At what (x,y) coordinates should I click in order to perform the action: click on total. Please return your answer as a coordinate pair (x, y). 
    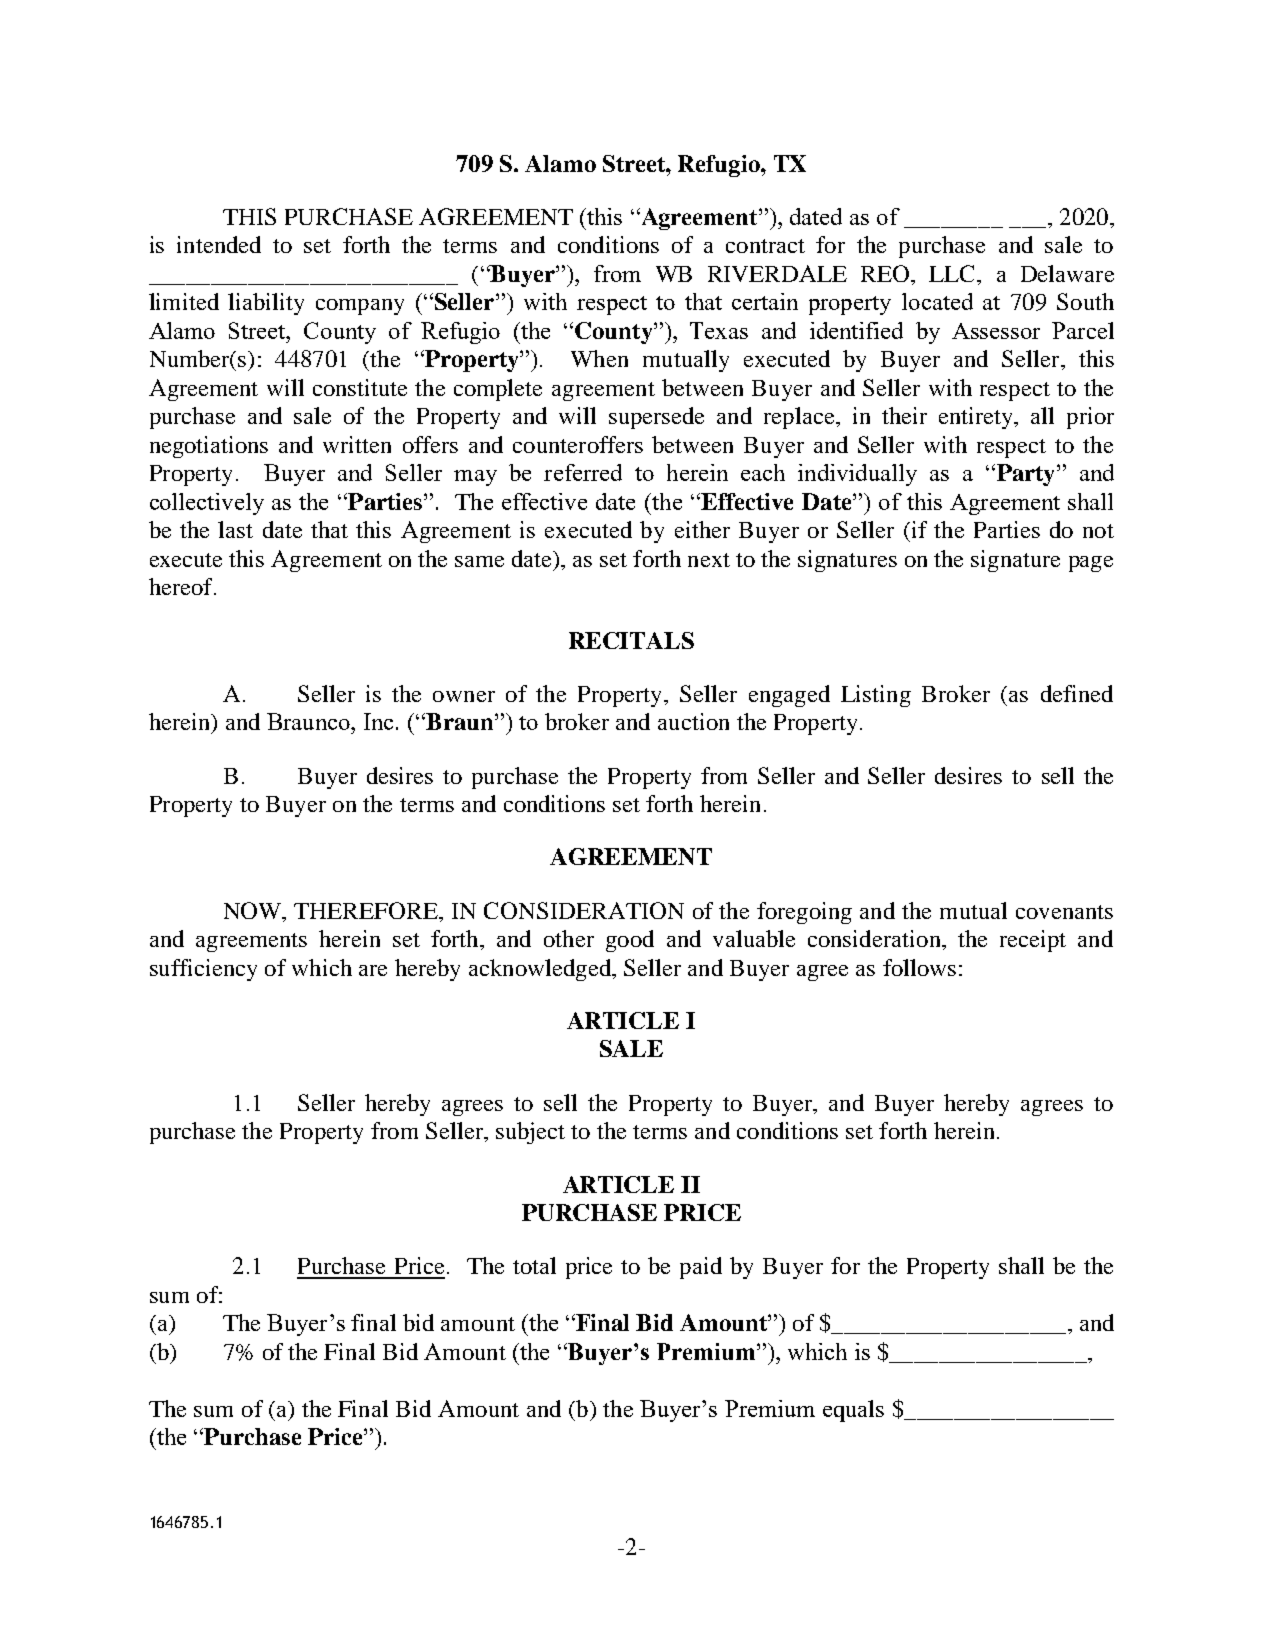
    Looking at the image, I should click on (534, 1265).
